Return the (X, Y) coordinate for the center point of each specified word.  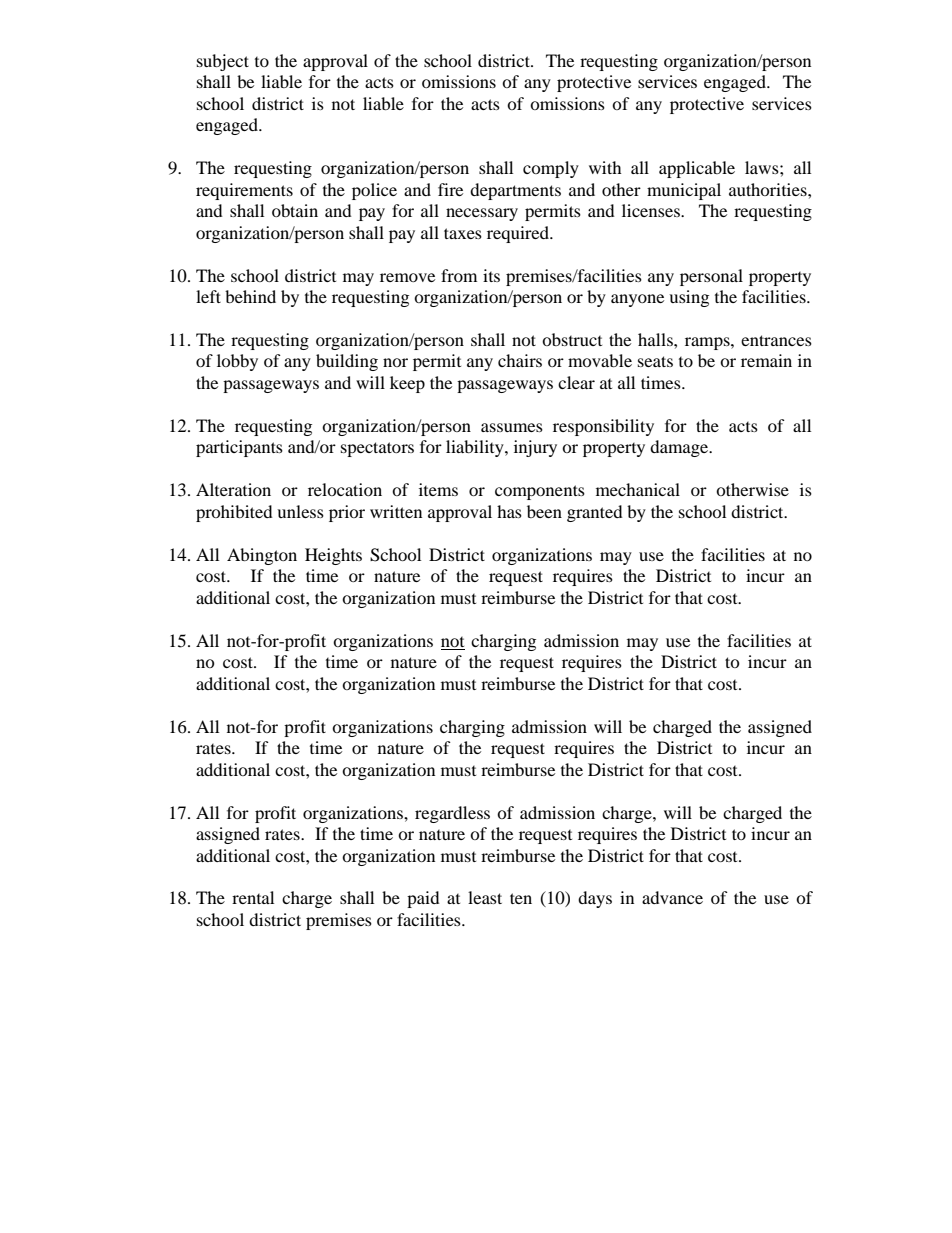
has (509, 511)
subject (223, 62)
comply (551, 169)
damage (680, 448)
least (485, 897)
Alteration (233, 489)
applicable (697, 169)
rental (253, 897)
